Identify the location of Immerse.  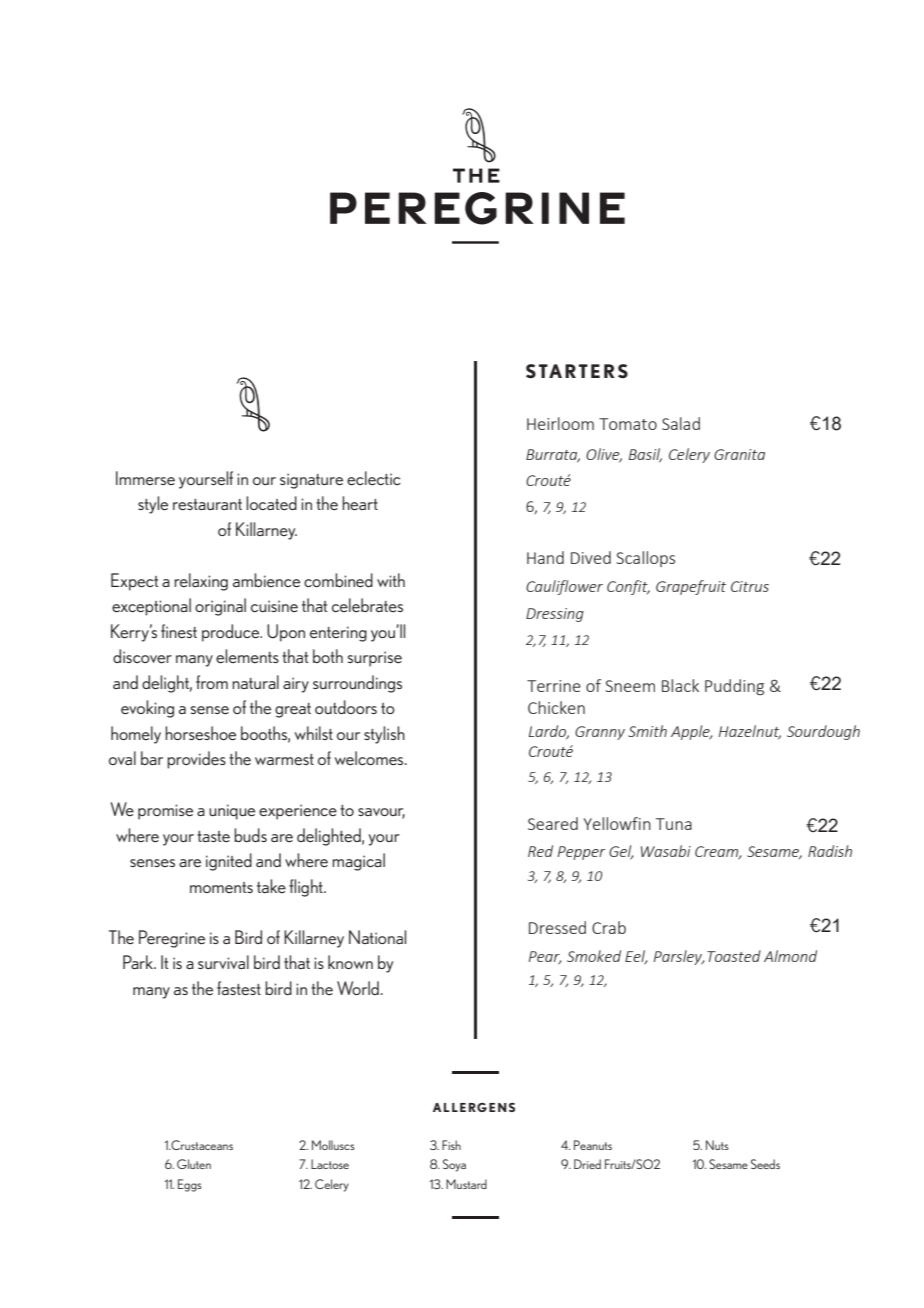
(145, 478).
